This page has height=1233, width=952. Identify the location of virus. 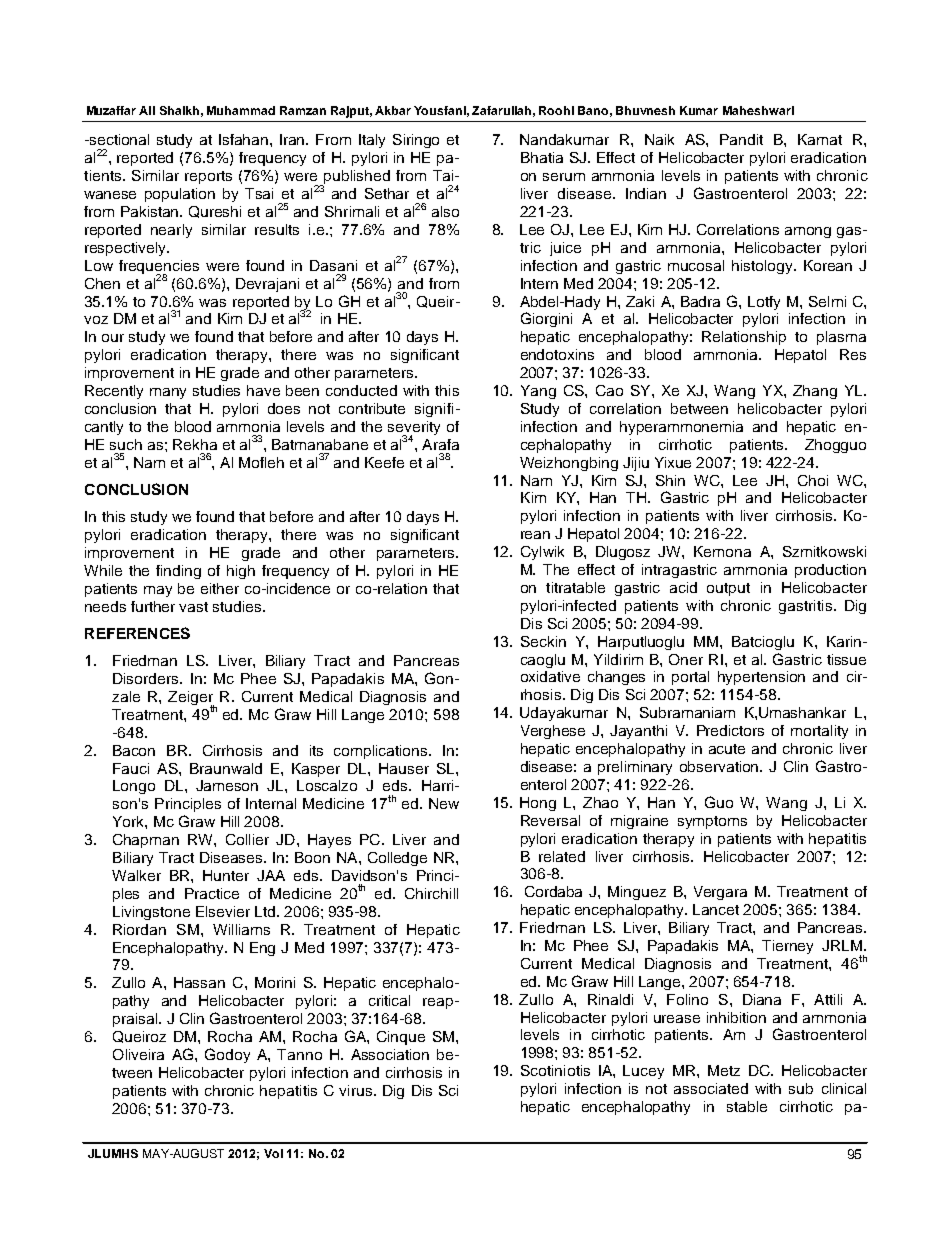
(355, 1090).
